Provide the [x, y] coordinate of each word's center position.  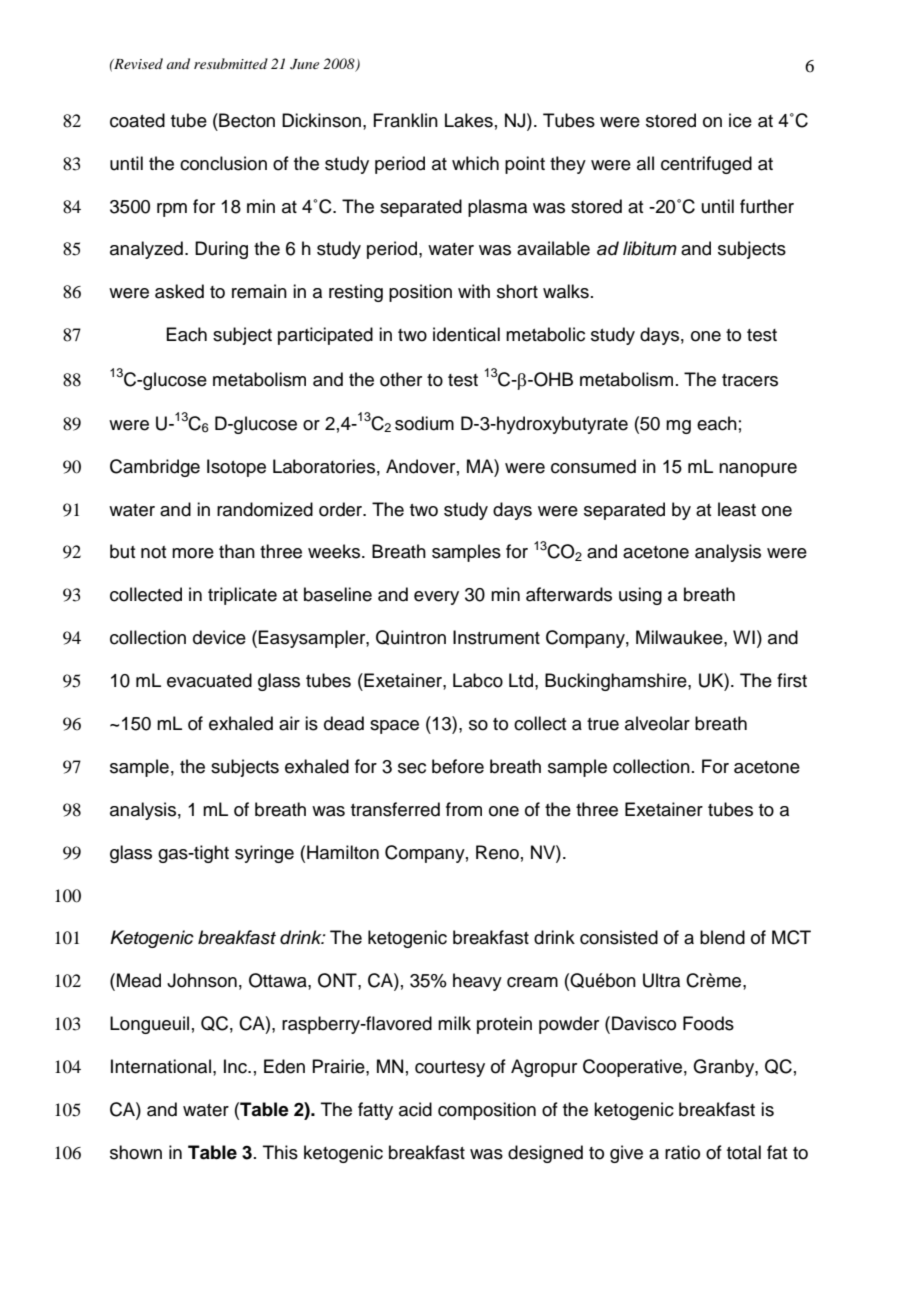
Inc [237, 1066]
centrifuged [706, 165]
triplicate [242, 596]
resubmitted [231, 63]
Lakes [469, 120]
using [640, 596]
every [436, 598]
